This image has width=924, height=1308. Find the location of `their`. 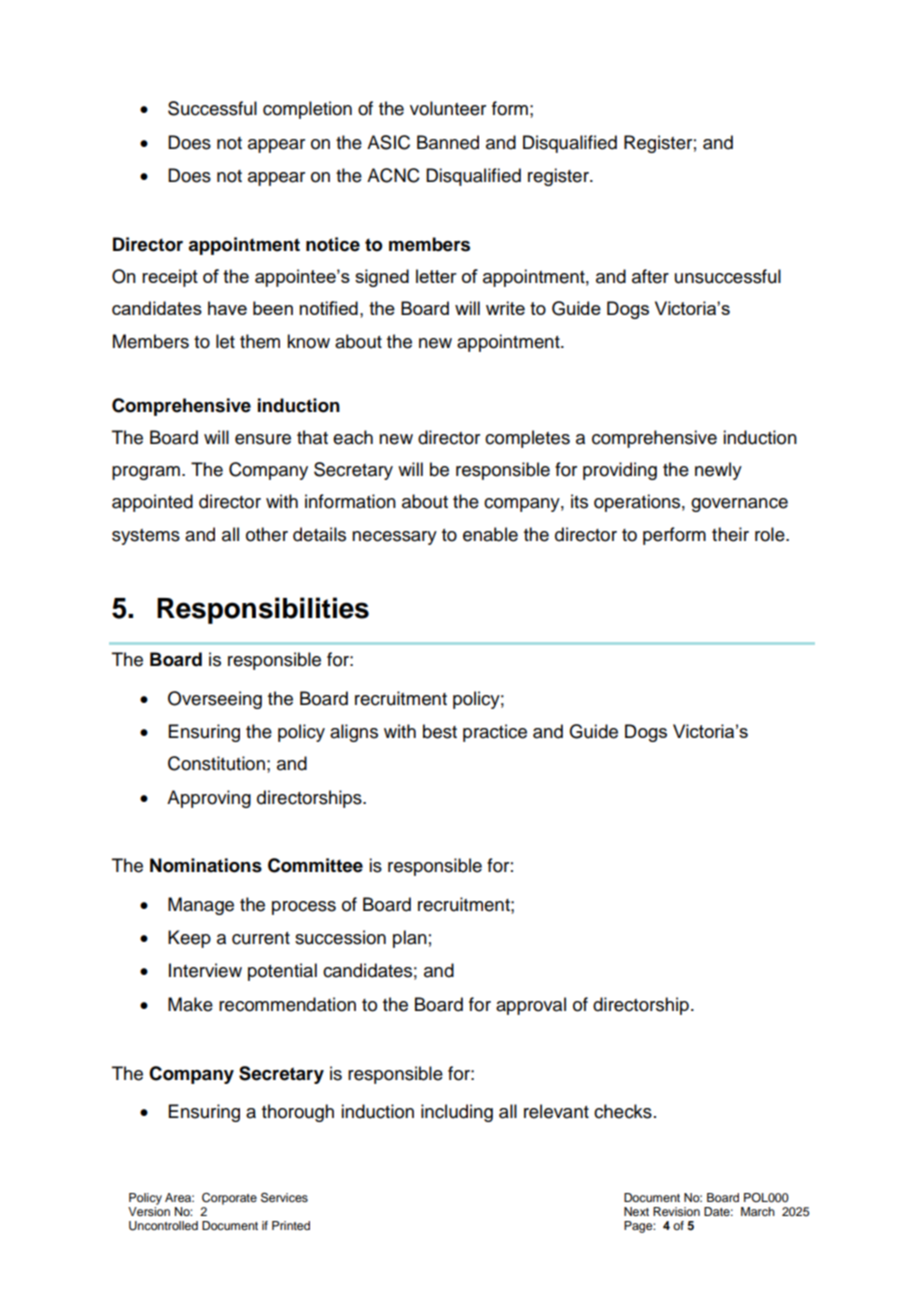

their is located at coordinates (730, 534).
